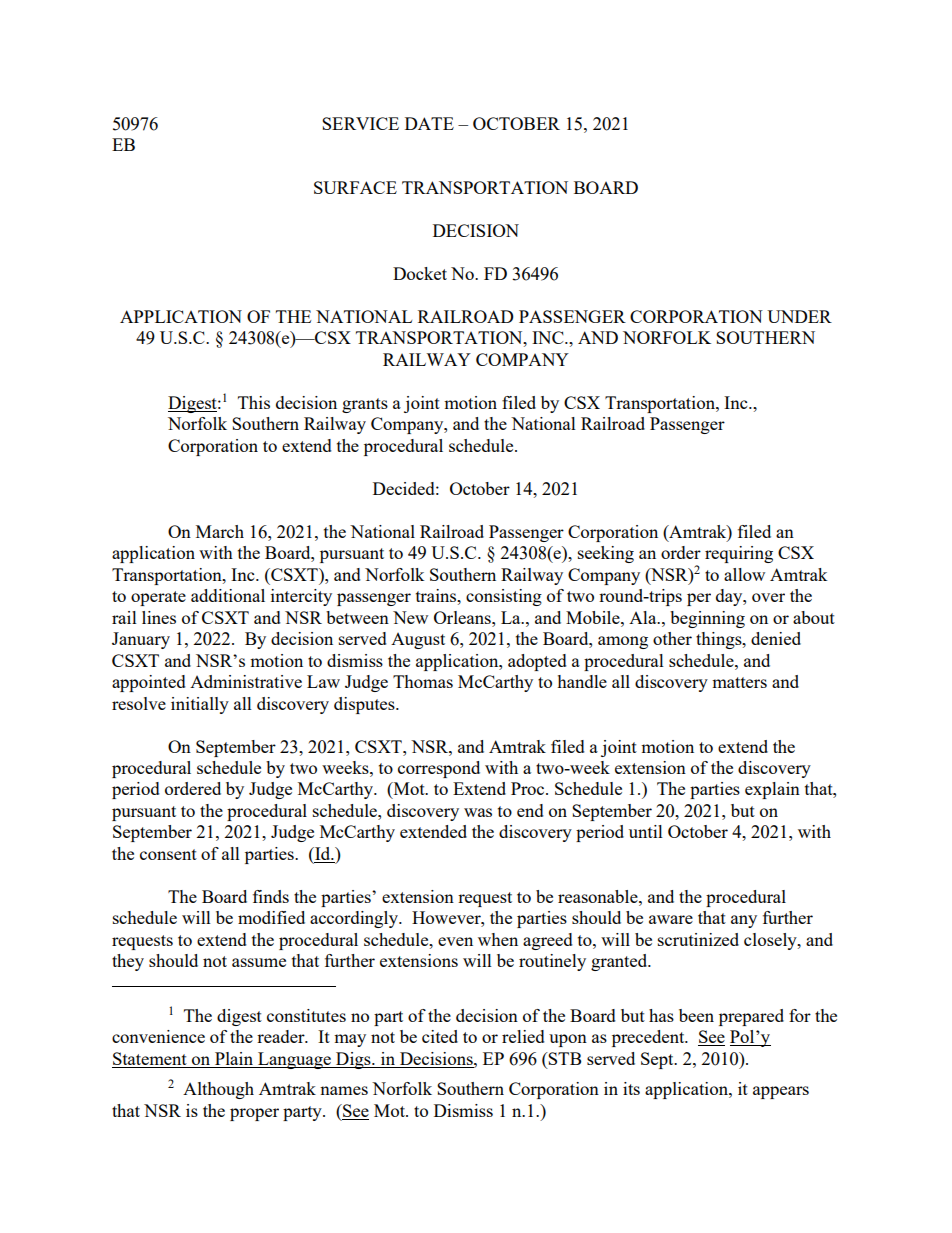 Image resolution: width=952 pixels, height=1233 pixels. I want to click on additional, so click(228, 595).
